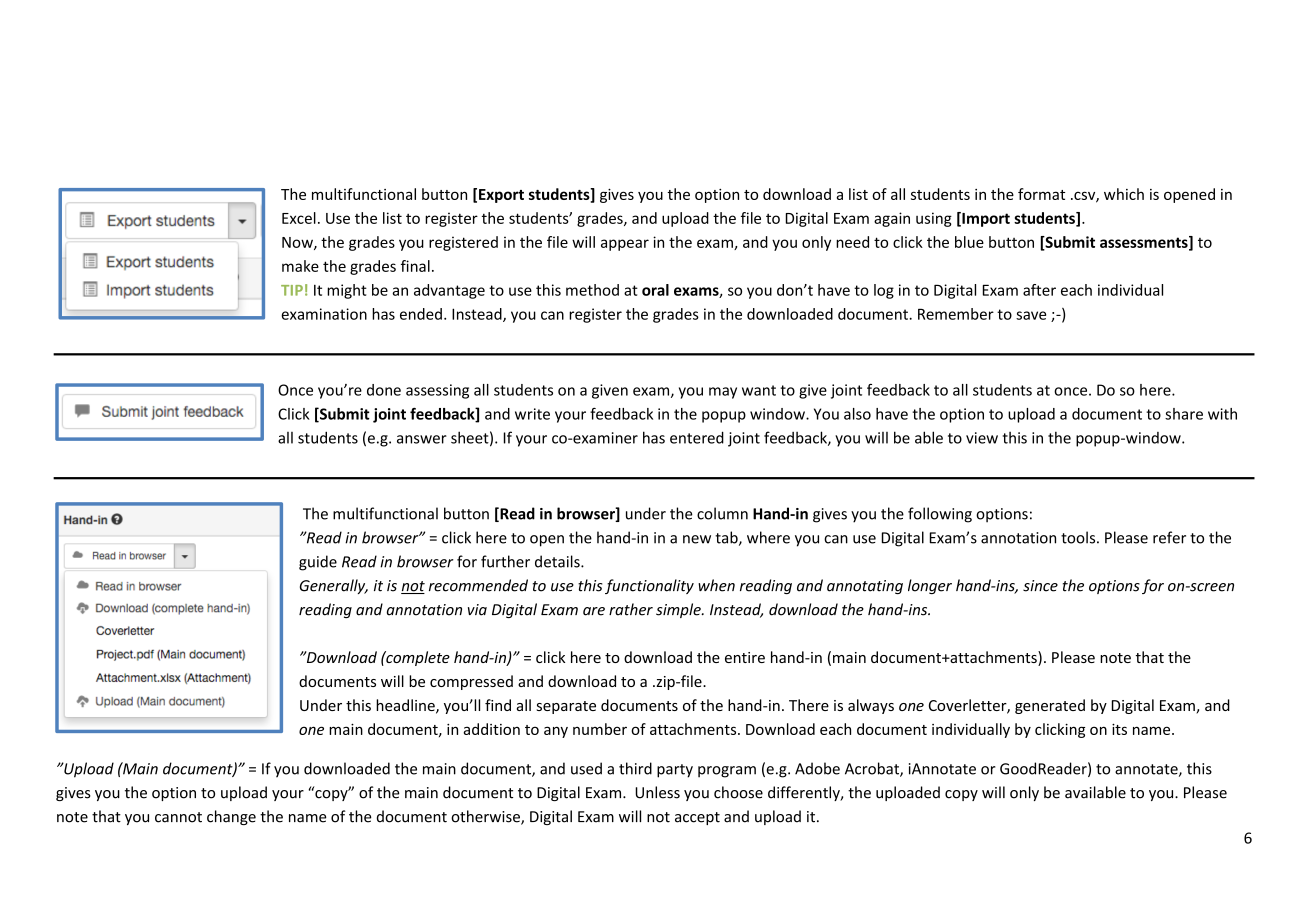 Image resolution: width=1308 pixels, height=924 pixels. I want to click on simple, so click(679, 610).
